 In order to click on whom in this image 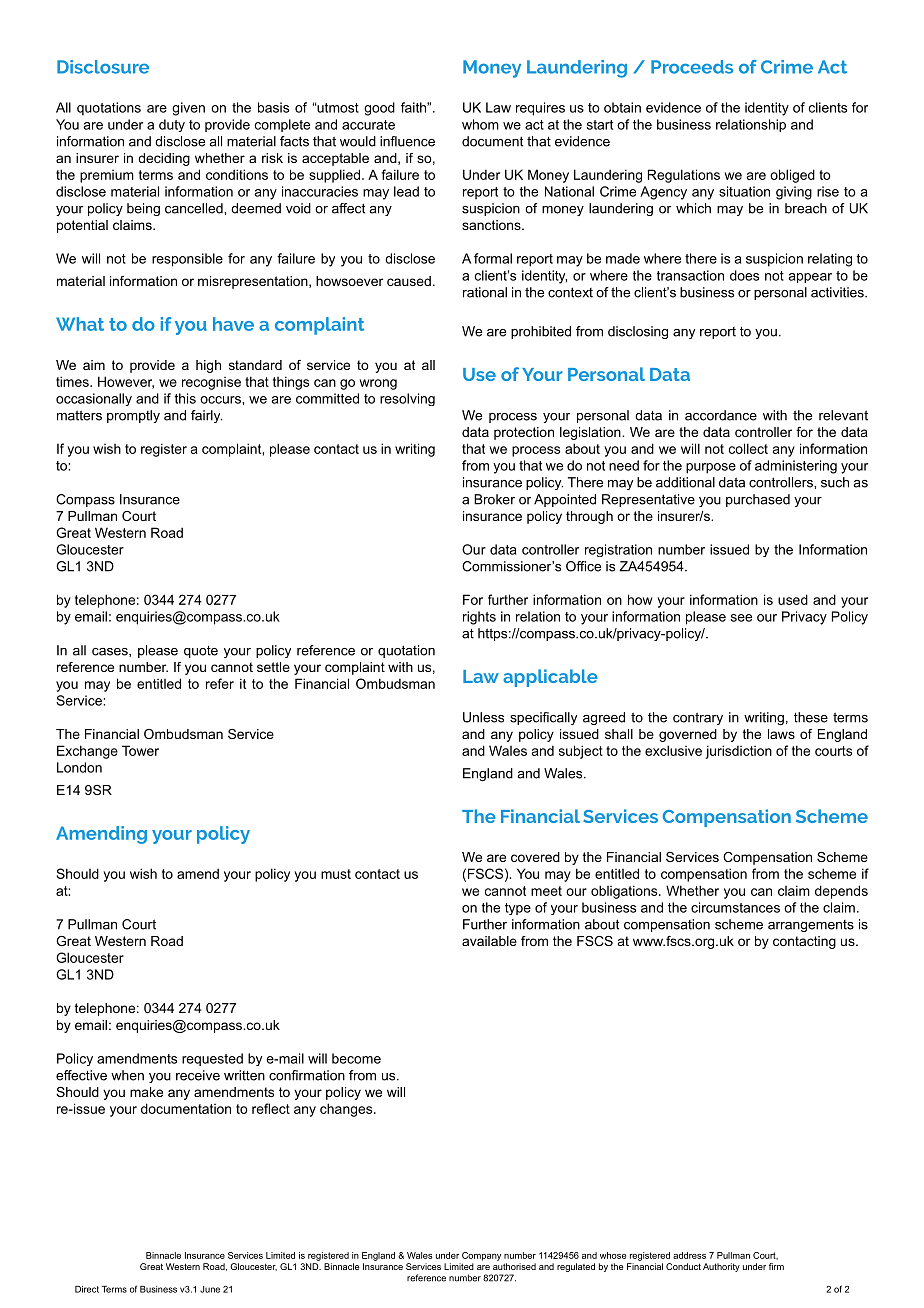, I will do `click(480, 124)`.
